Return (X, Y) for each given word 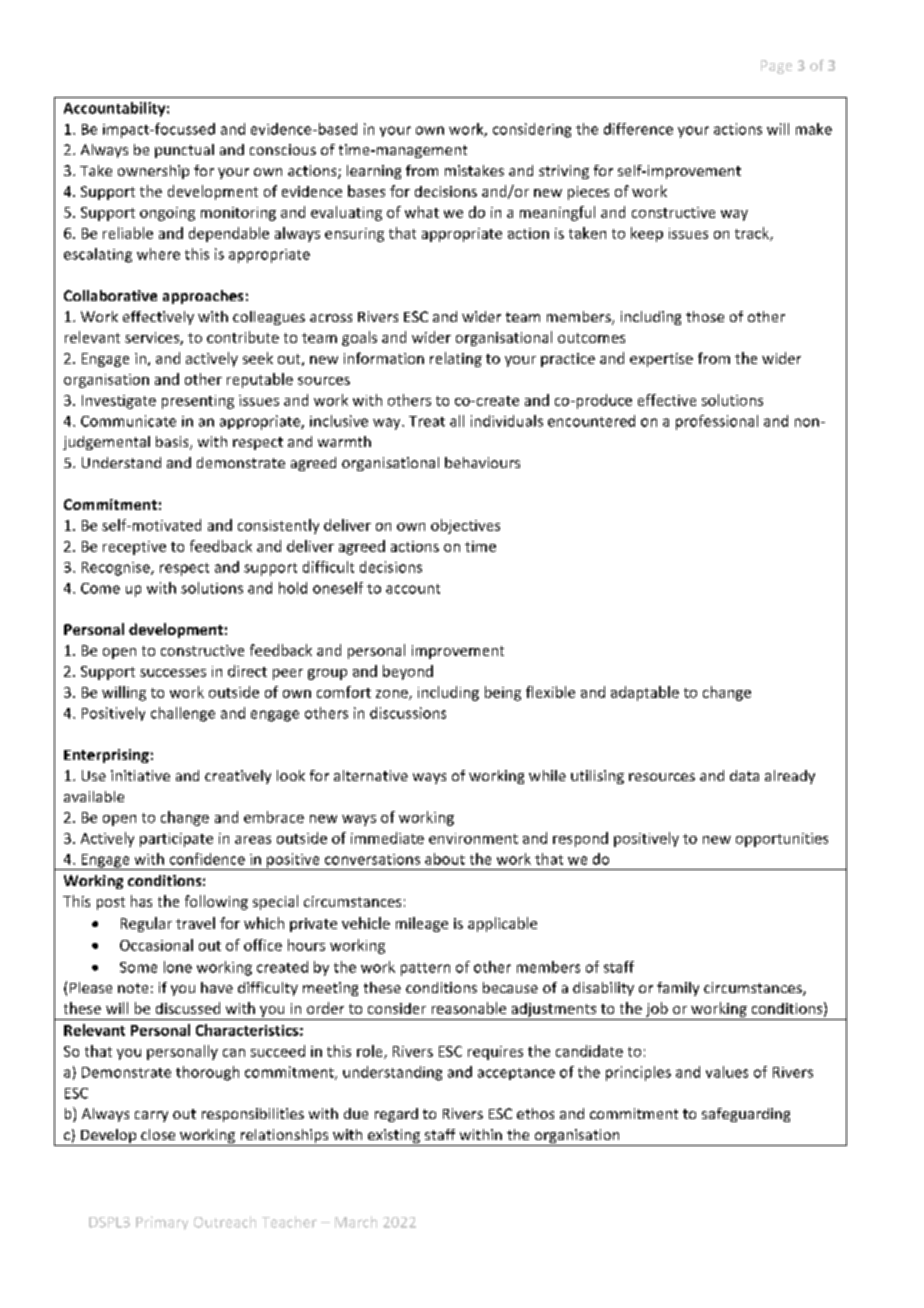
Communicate (128, 421)
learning (374, 172)
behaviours (482, 462)
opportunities (782, 840)
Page (776, 67)
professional (717, 422)
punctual (184, 151)
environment (473, 838)
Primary (162, 1223)
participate (176, 840)
